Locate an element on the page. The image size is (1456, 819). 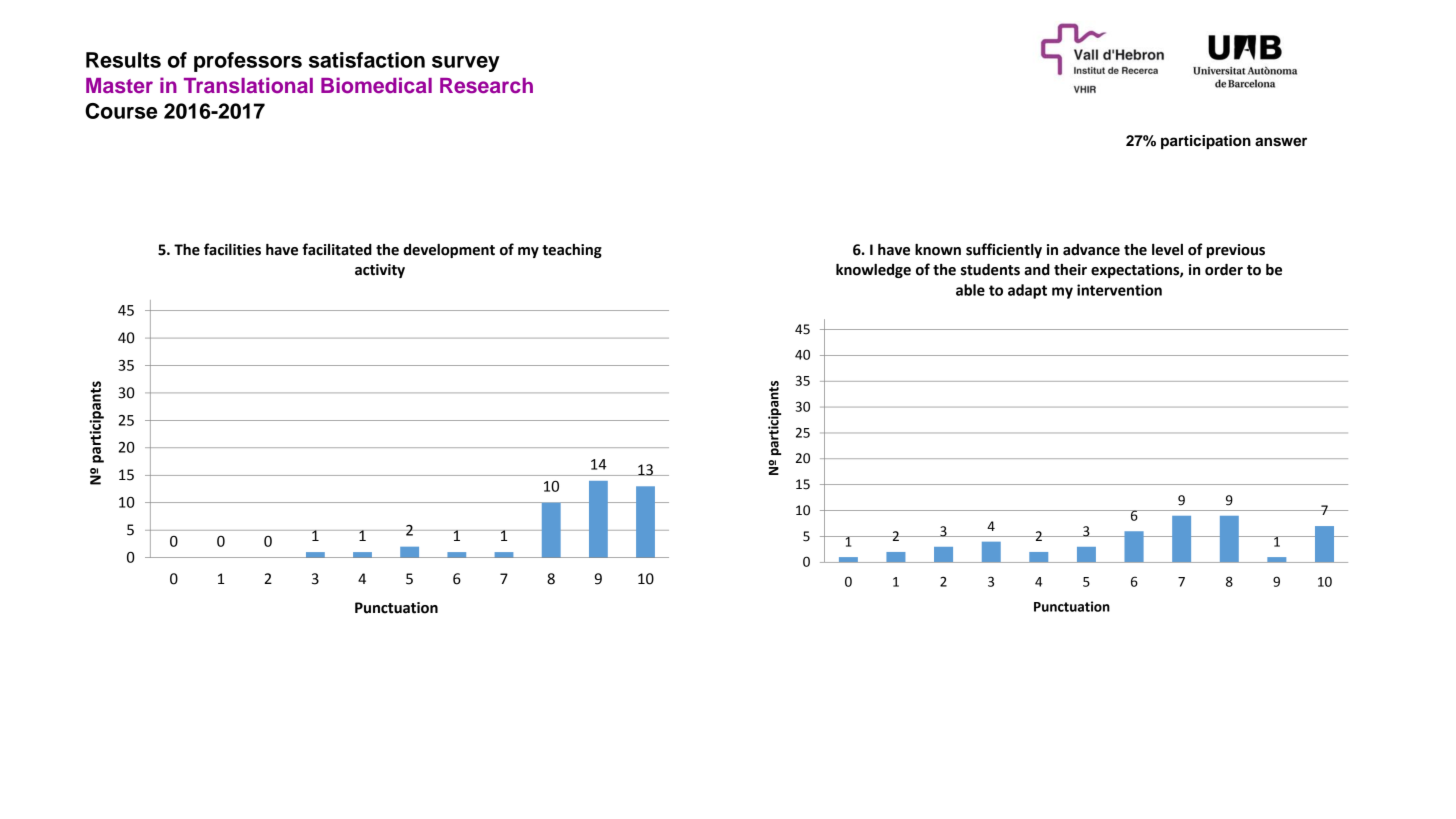
professors is located at coordinates (248, 62).
